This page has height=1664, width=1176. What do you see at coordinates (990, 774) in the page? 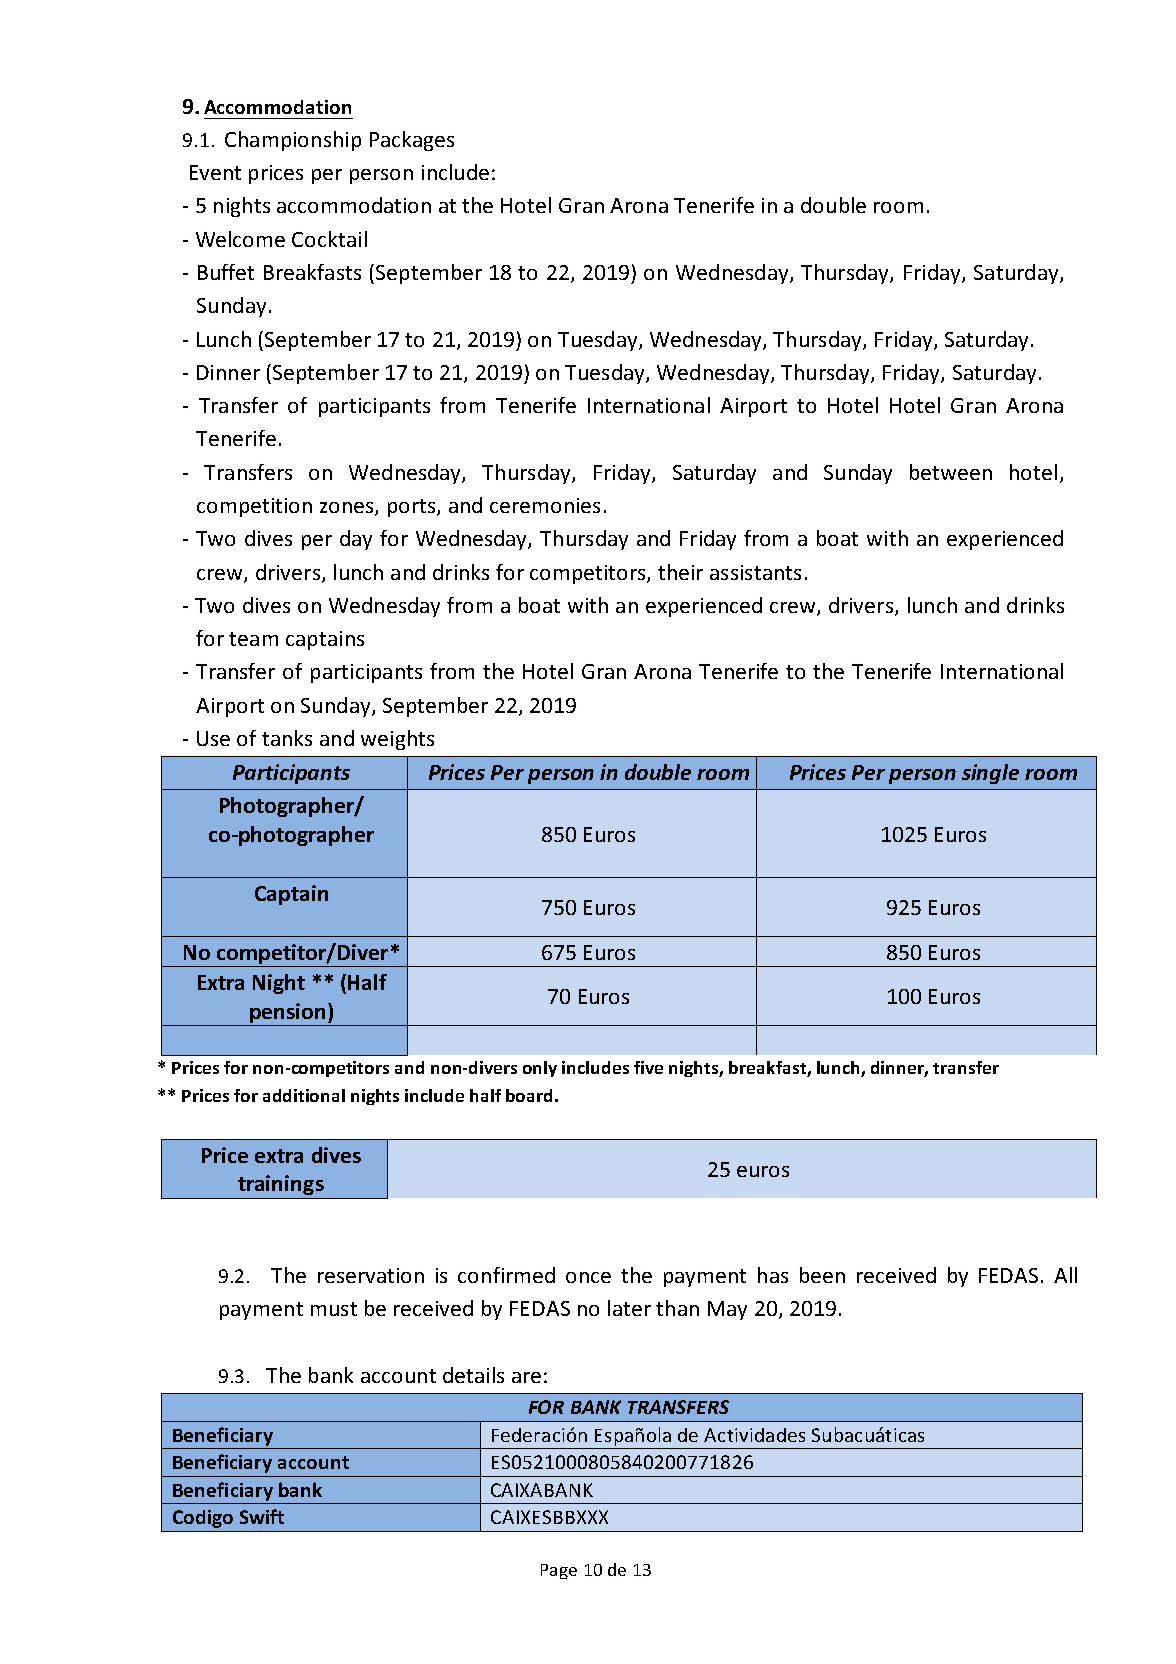
I see `single` at bounding box center [990, 774].
